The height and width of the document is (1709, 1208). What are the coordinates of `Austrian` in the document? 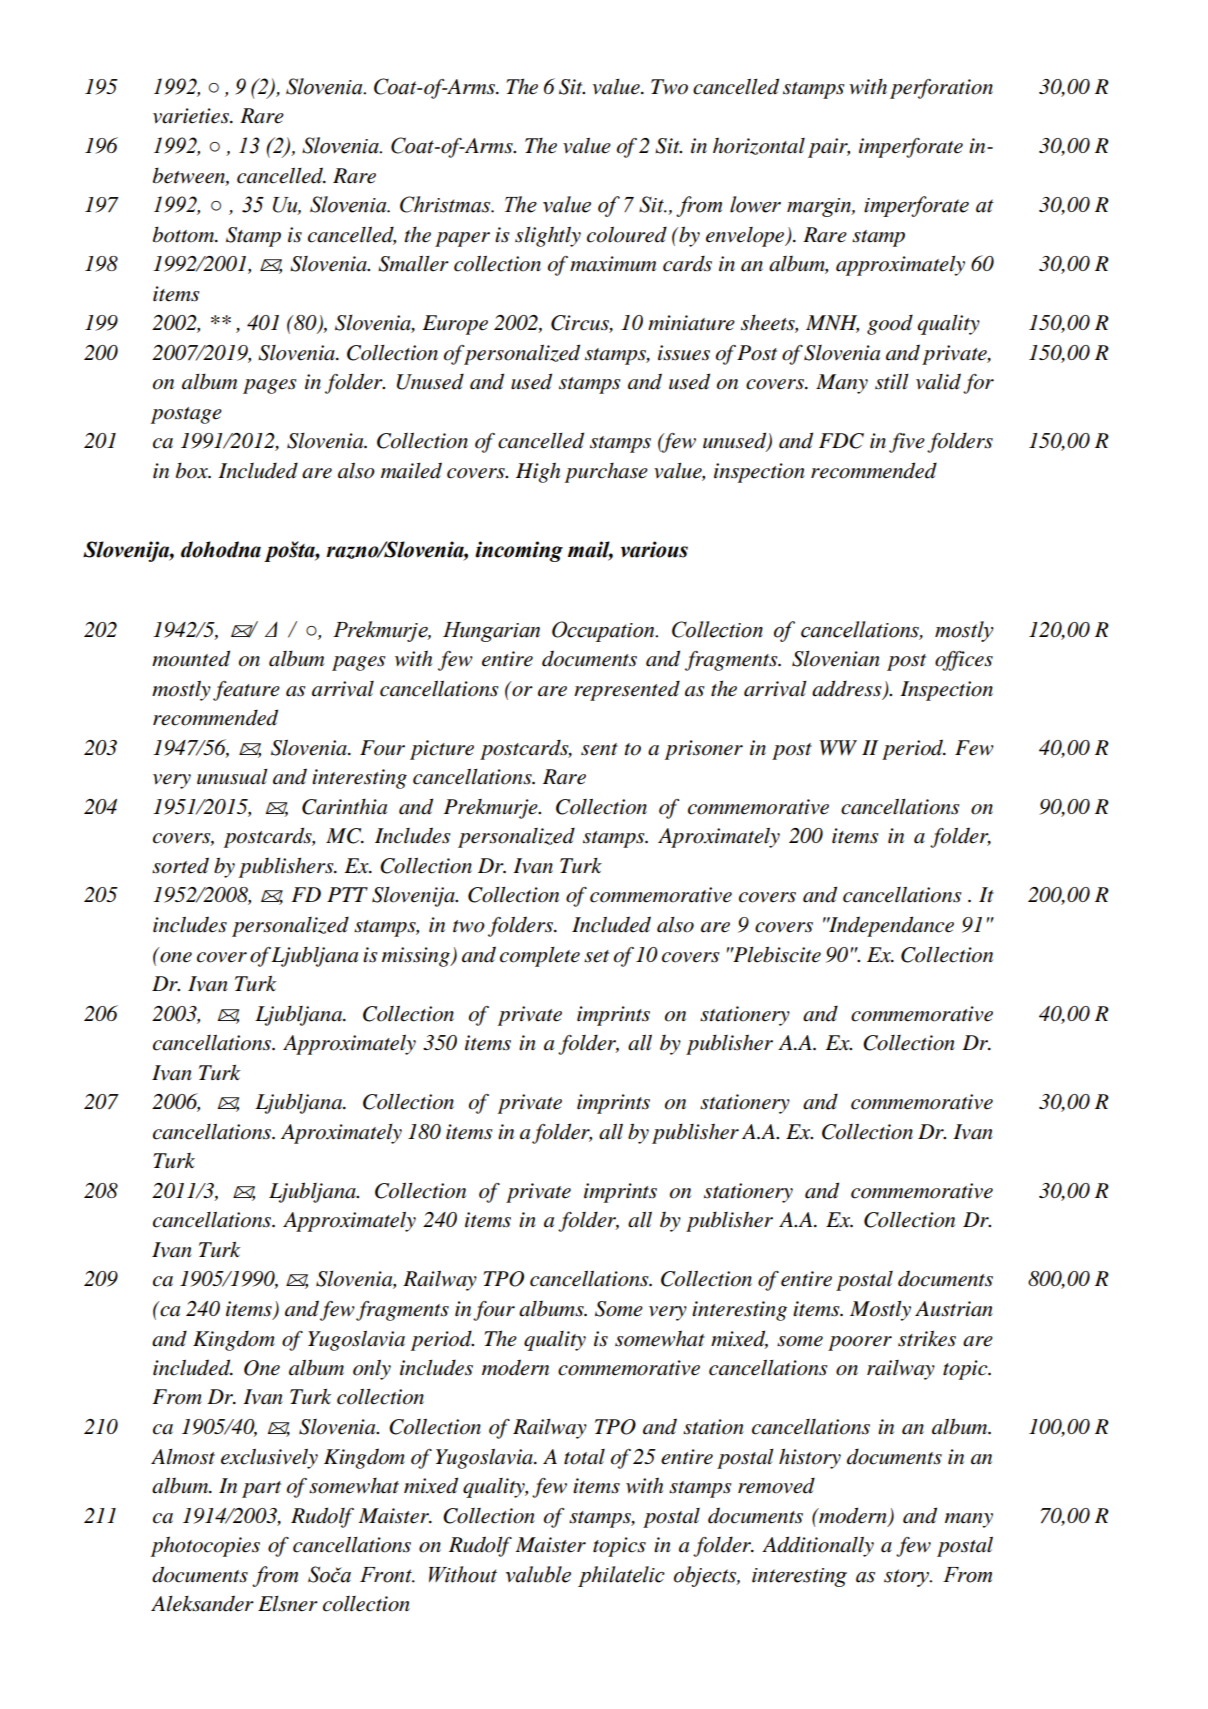 It's located at (954, 1309).
